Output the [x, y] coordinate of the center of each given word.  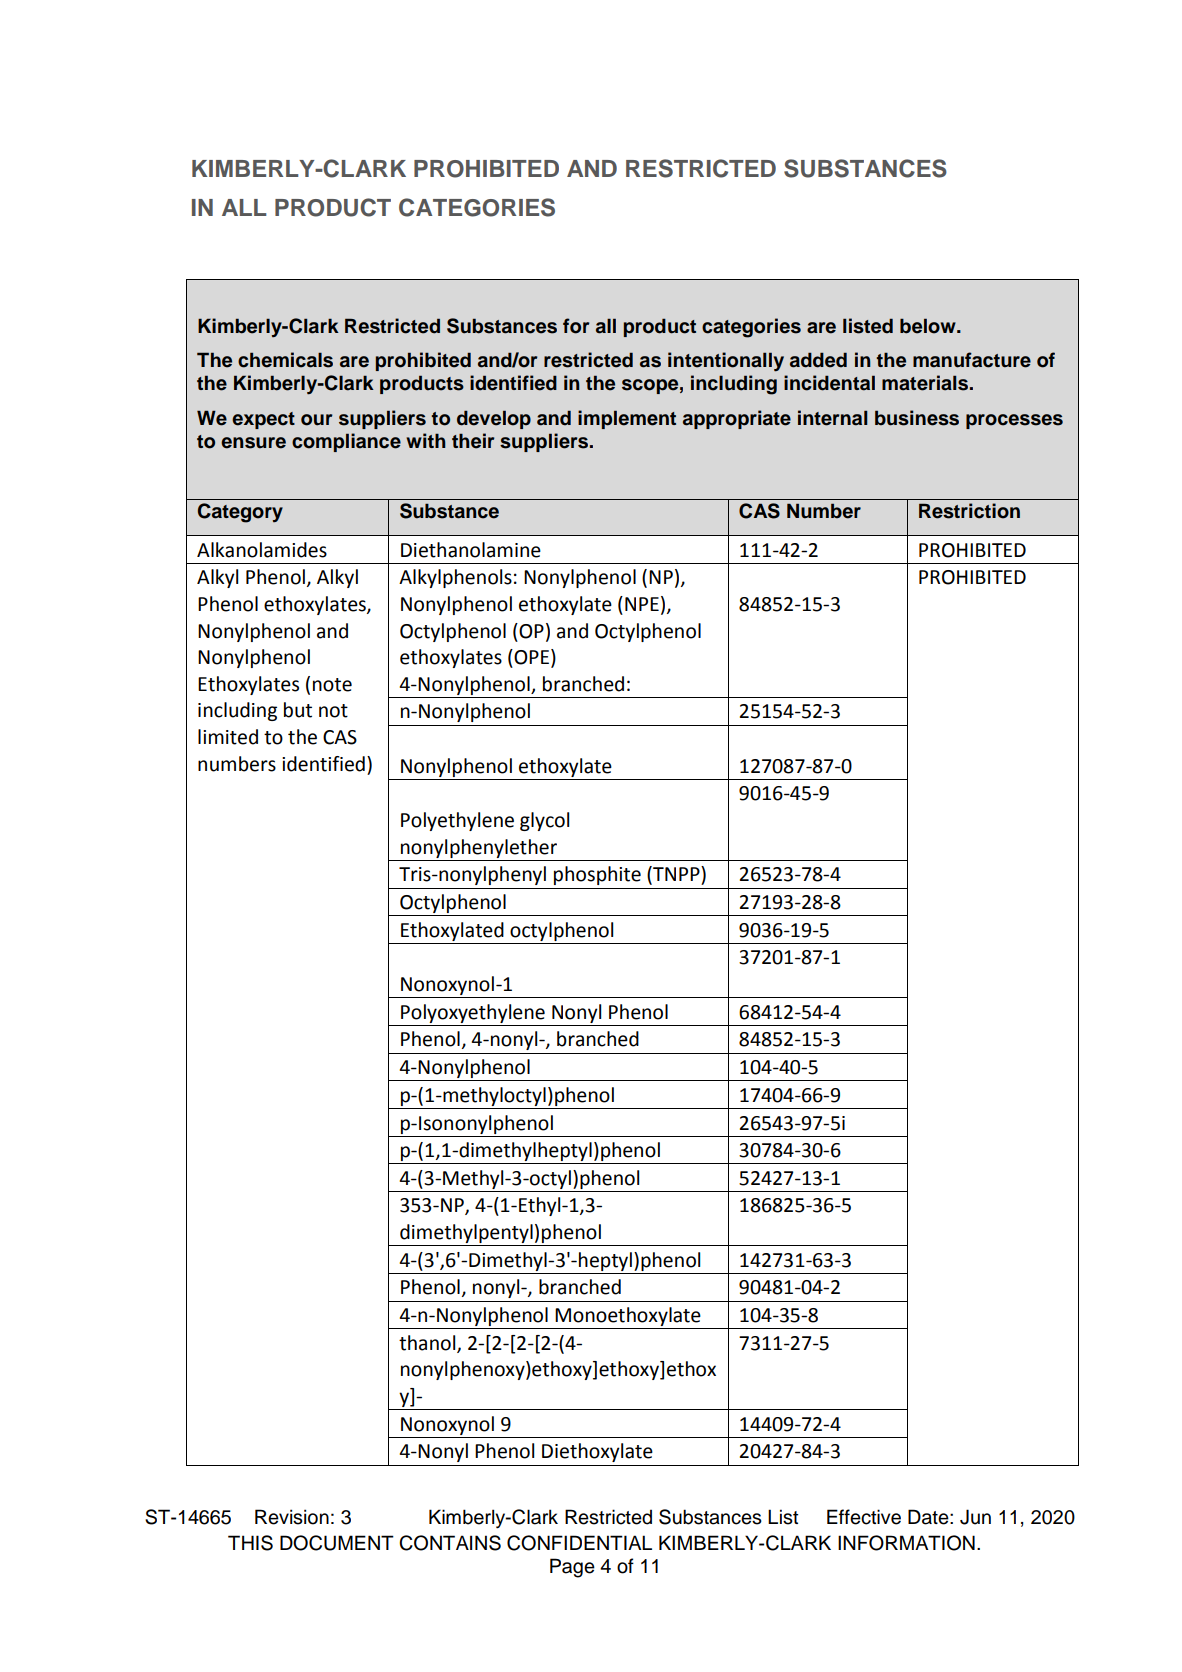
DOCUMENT [337, 1543]
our [317, 420]
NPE [642, 604]
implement [627, 419]
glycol [544, 821]
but [298, 710]
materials [926, 383]
